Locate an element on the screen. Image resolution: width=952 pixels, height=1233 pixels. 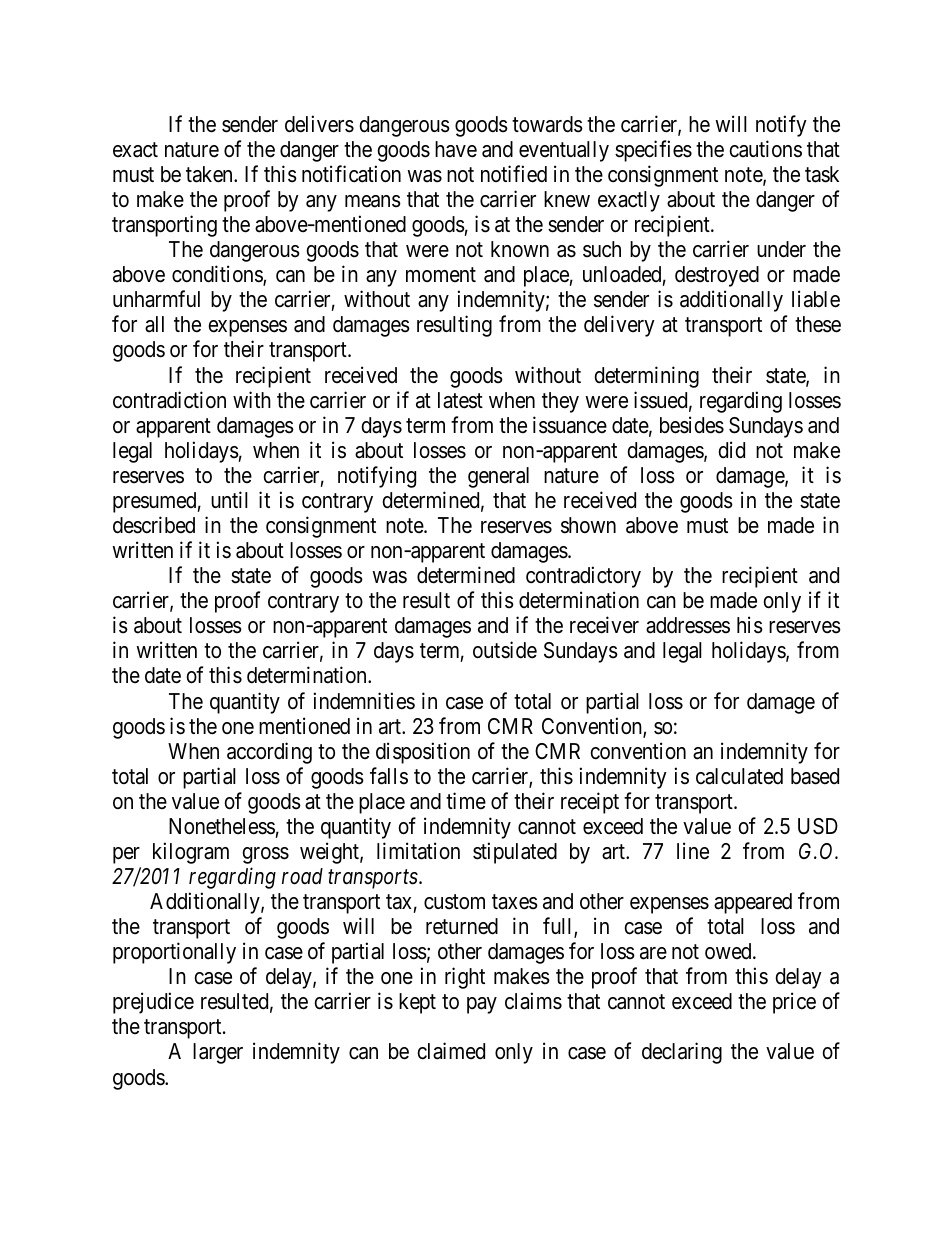
price is located at coordinates (794, 1003).
